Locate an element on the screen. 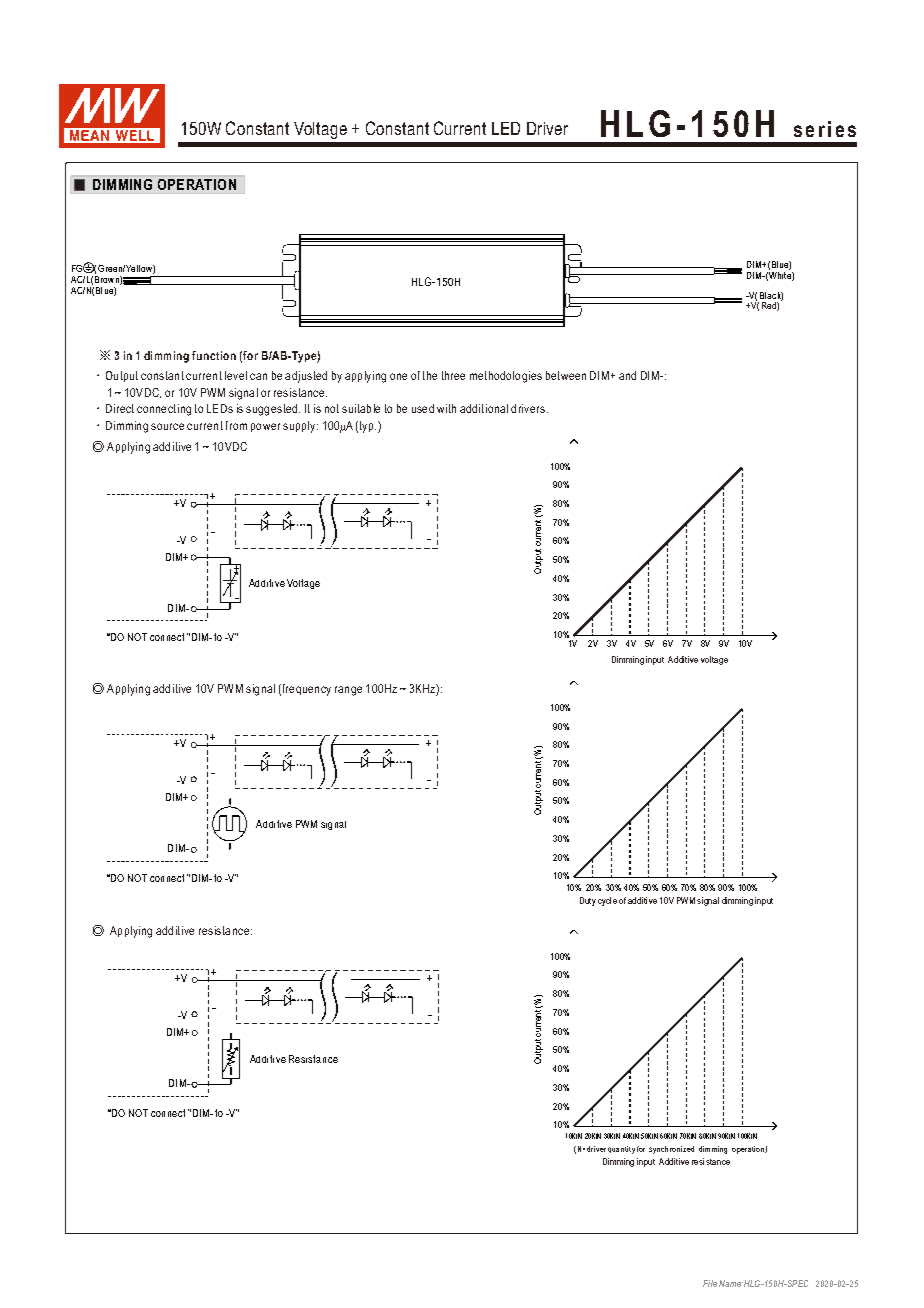  quantity is located at coordinates (621, 1150).
